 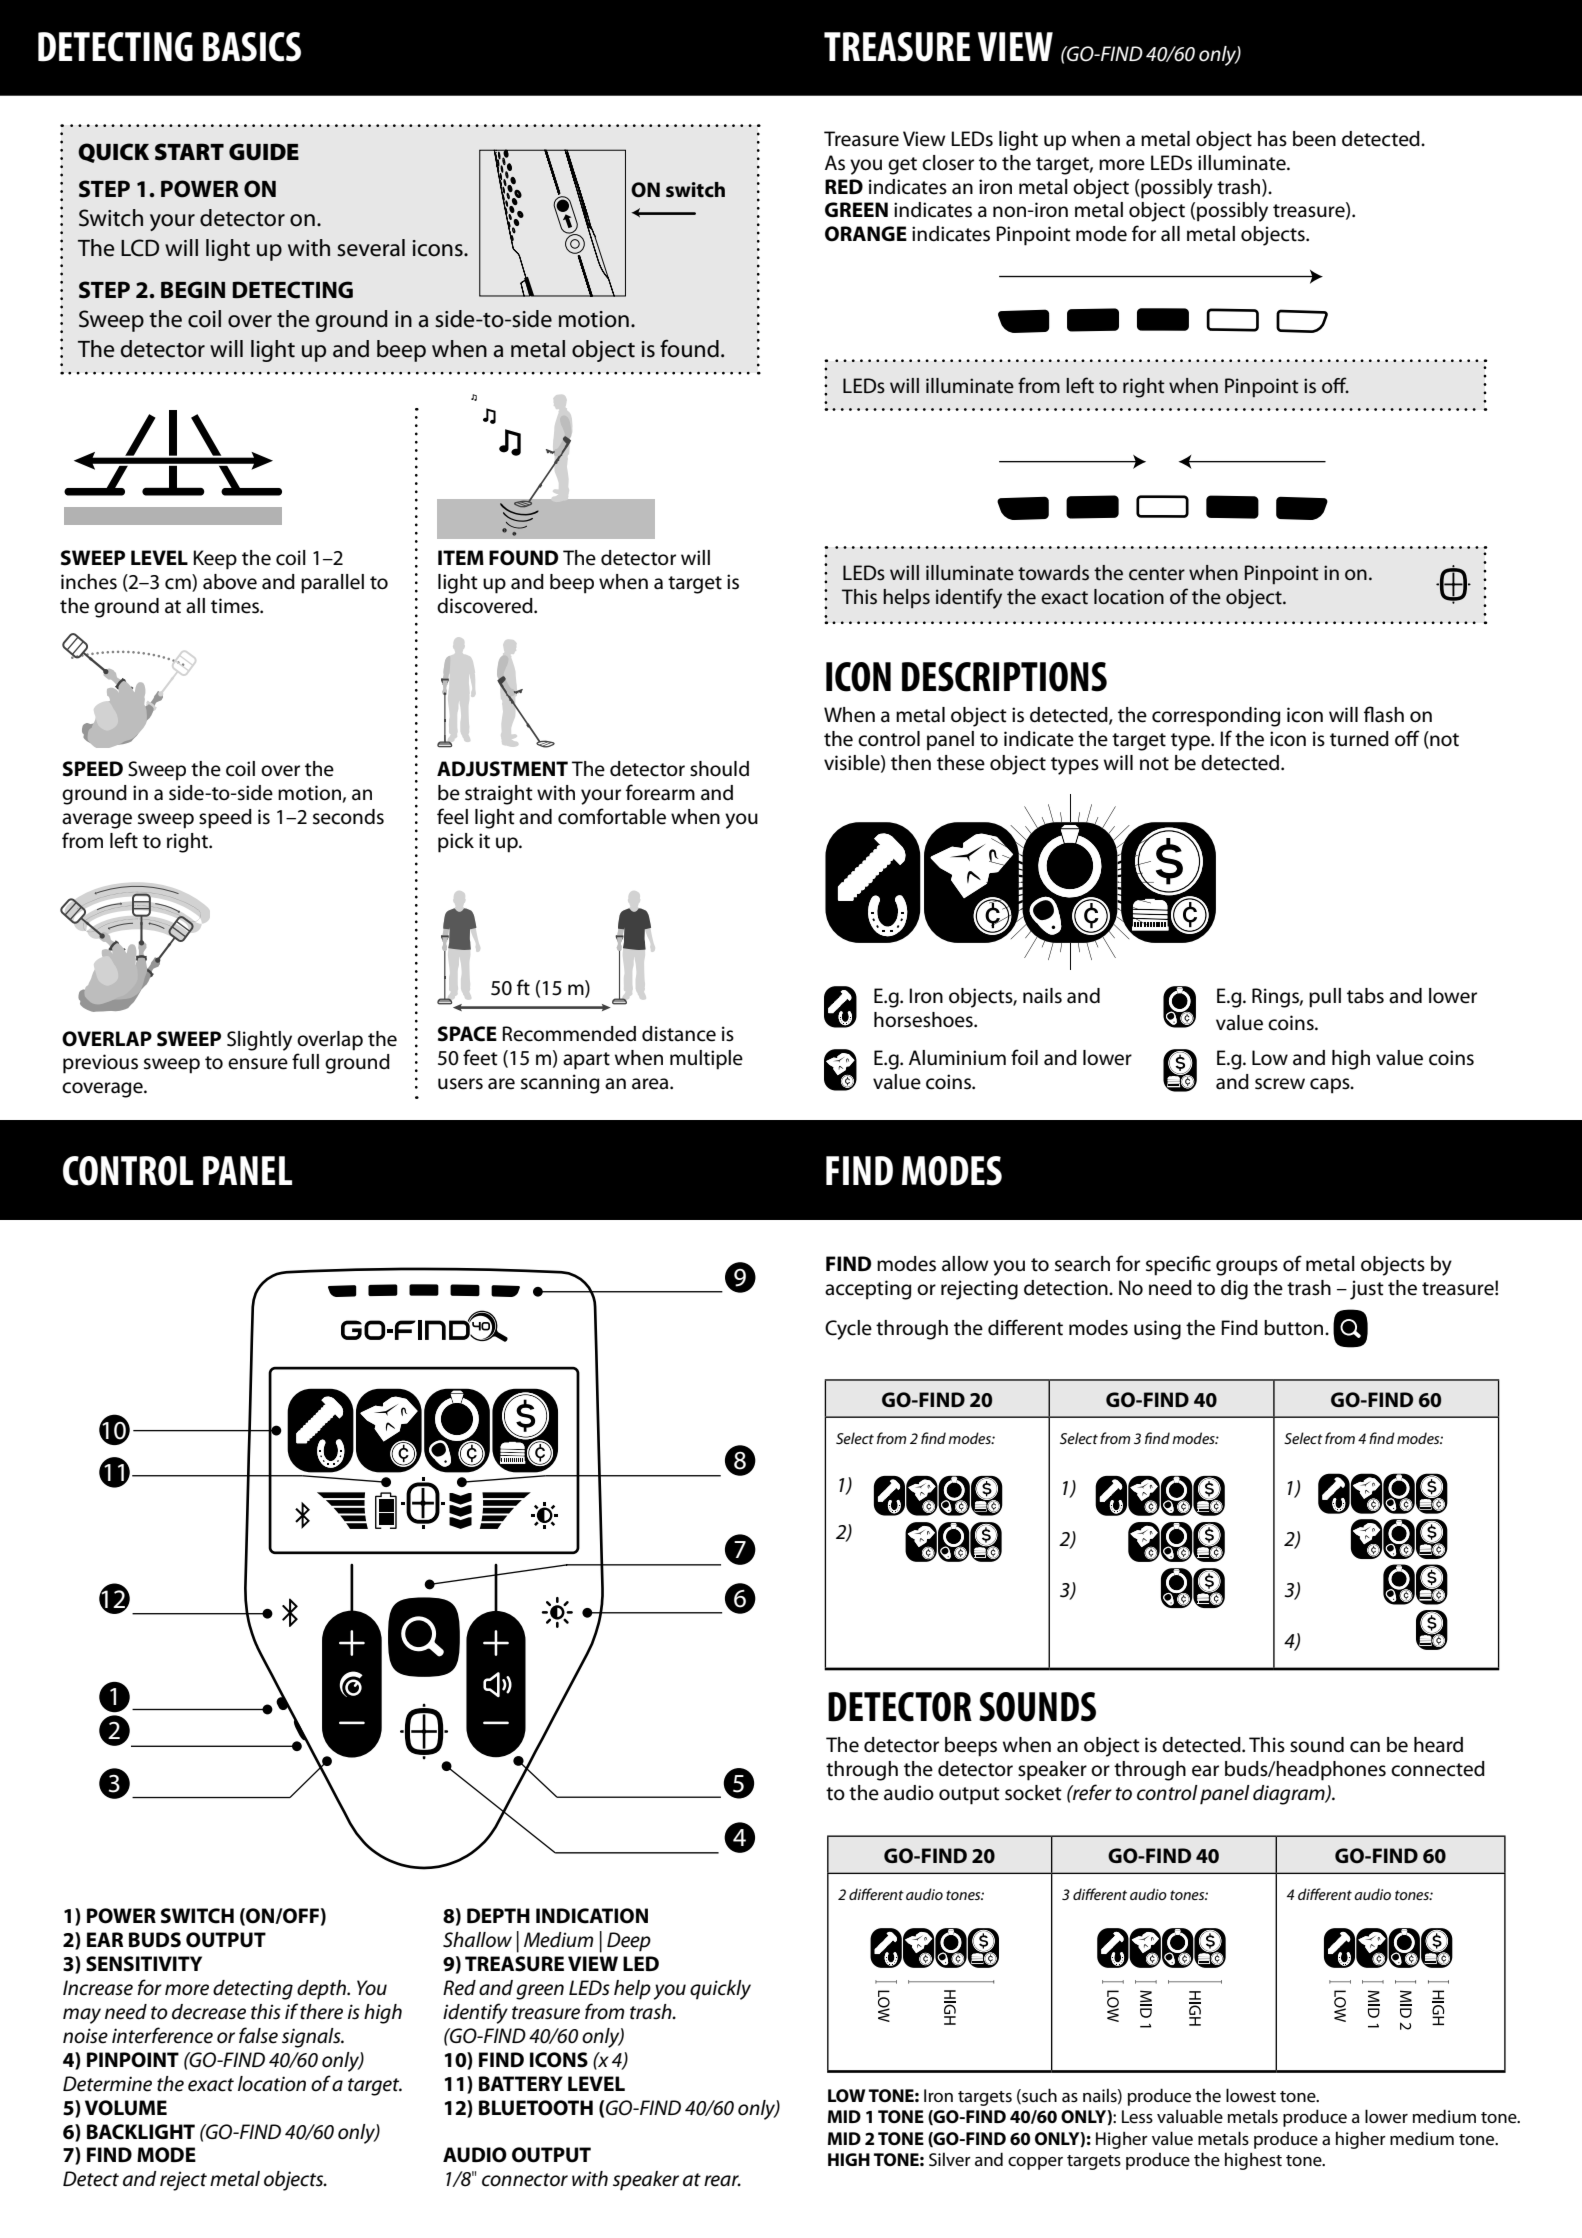 What do you see at coordinates (258, 1064) in the page?
I see `ensure` at bounding box center [258, 1064].
